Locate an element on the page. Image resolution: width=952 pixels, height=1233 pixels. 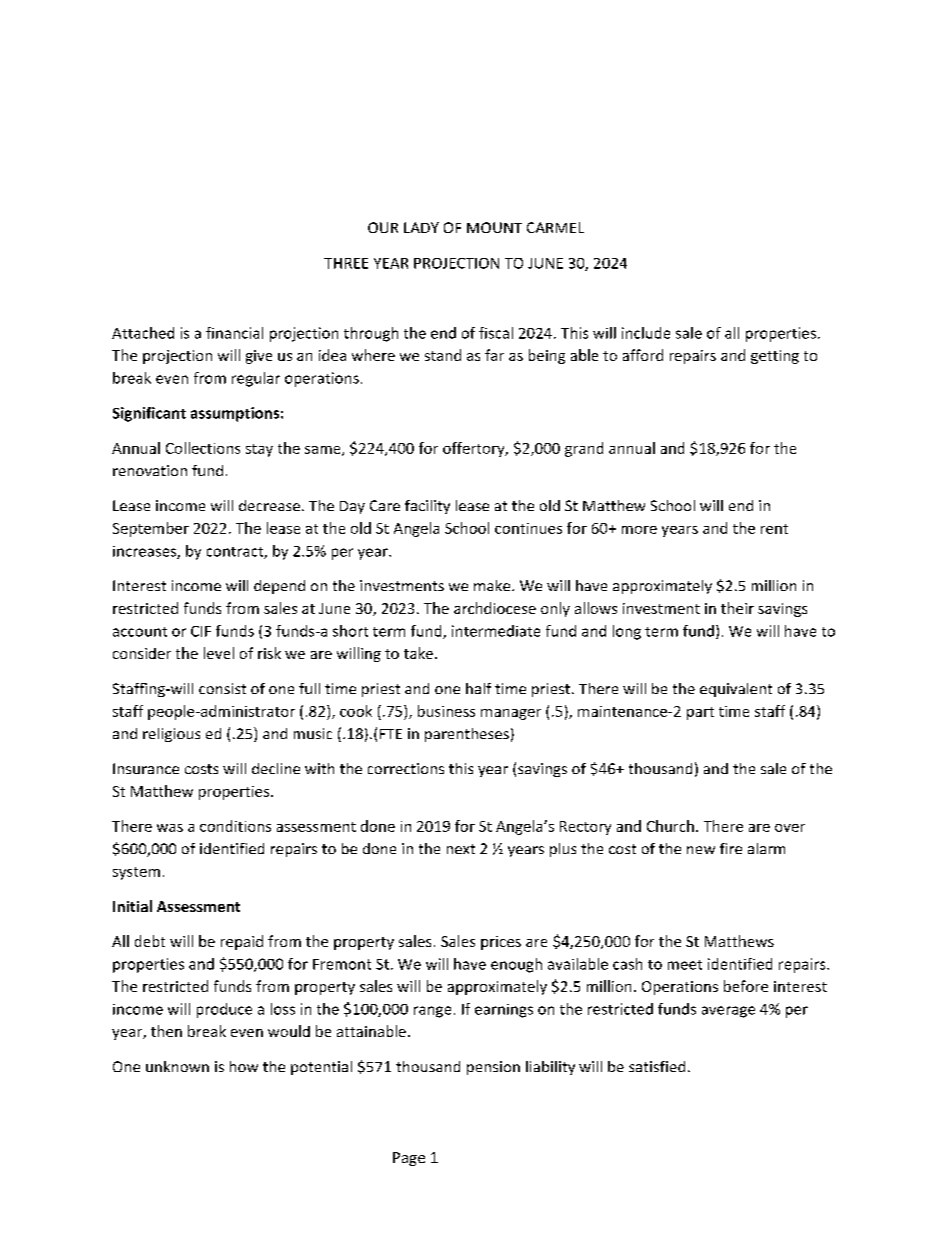
prices is located at coordinates (501, 943).
